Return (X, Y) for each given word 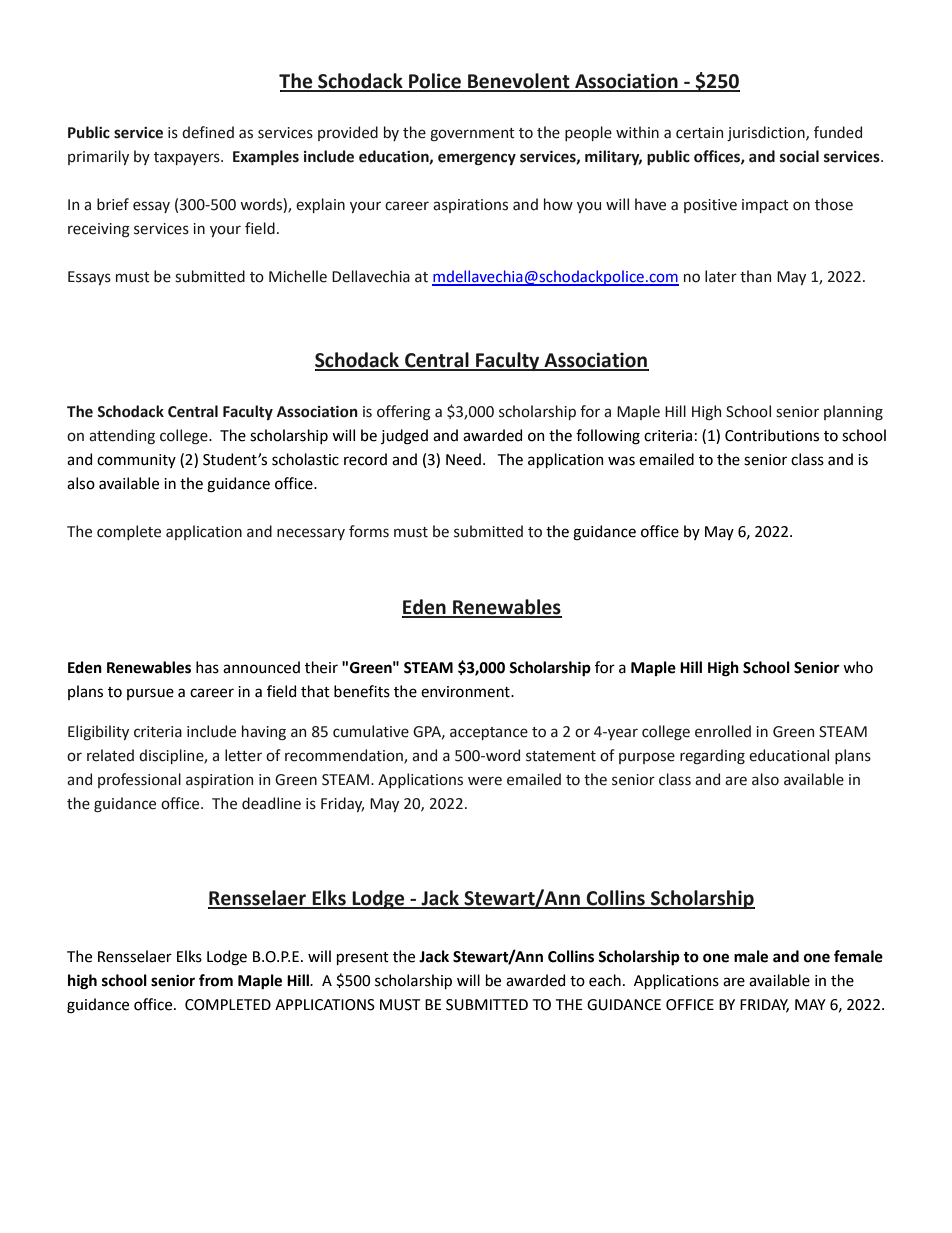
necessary (311, 534)
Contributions (772, 435)
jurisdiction (767, 133)
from (216, 980)
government (472, 134)
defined (208, 132)
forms (369, 531)
